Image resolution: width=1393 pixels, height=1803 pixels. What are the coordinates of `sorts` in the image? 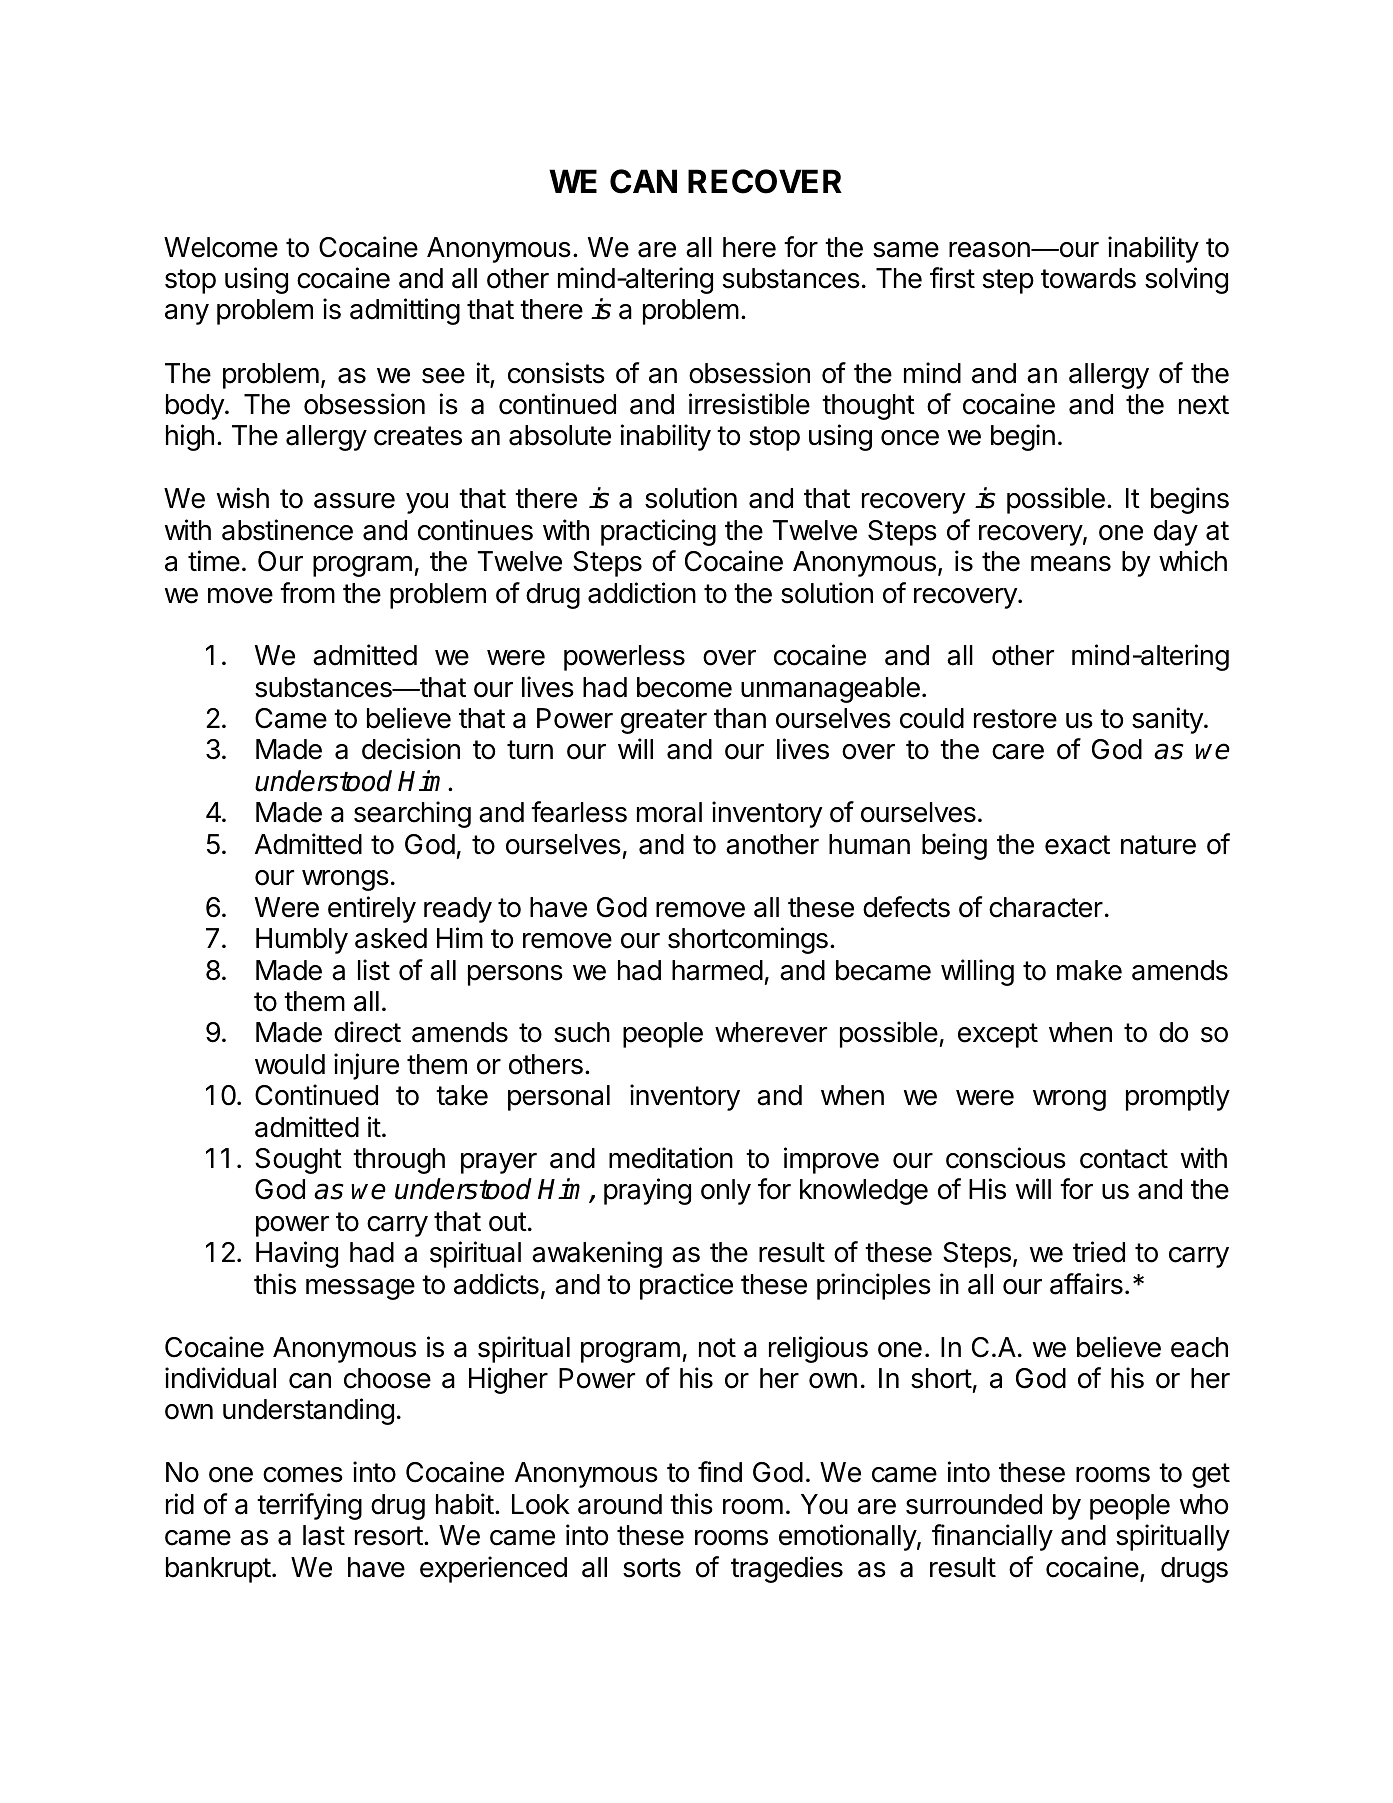 It's located at (652, 1568).
